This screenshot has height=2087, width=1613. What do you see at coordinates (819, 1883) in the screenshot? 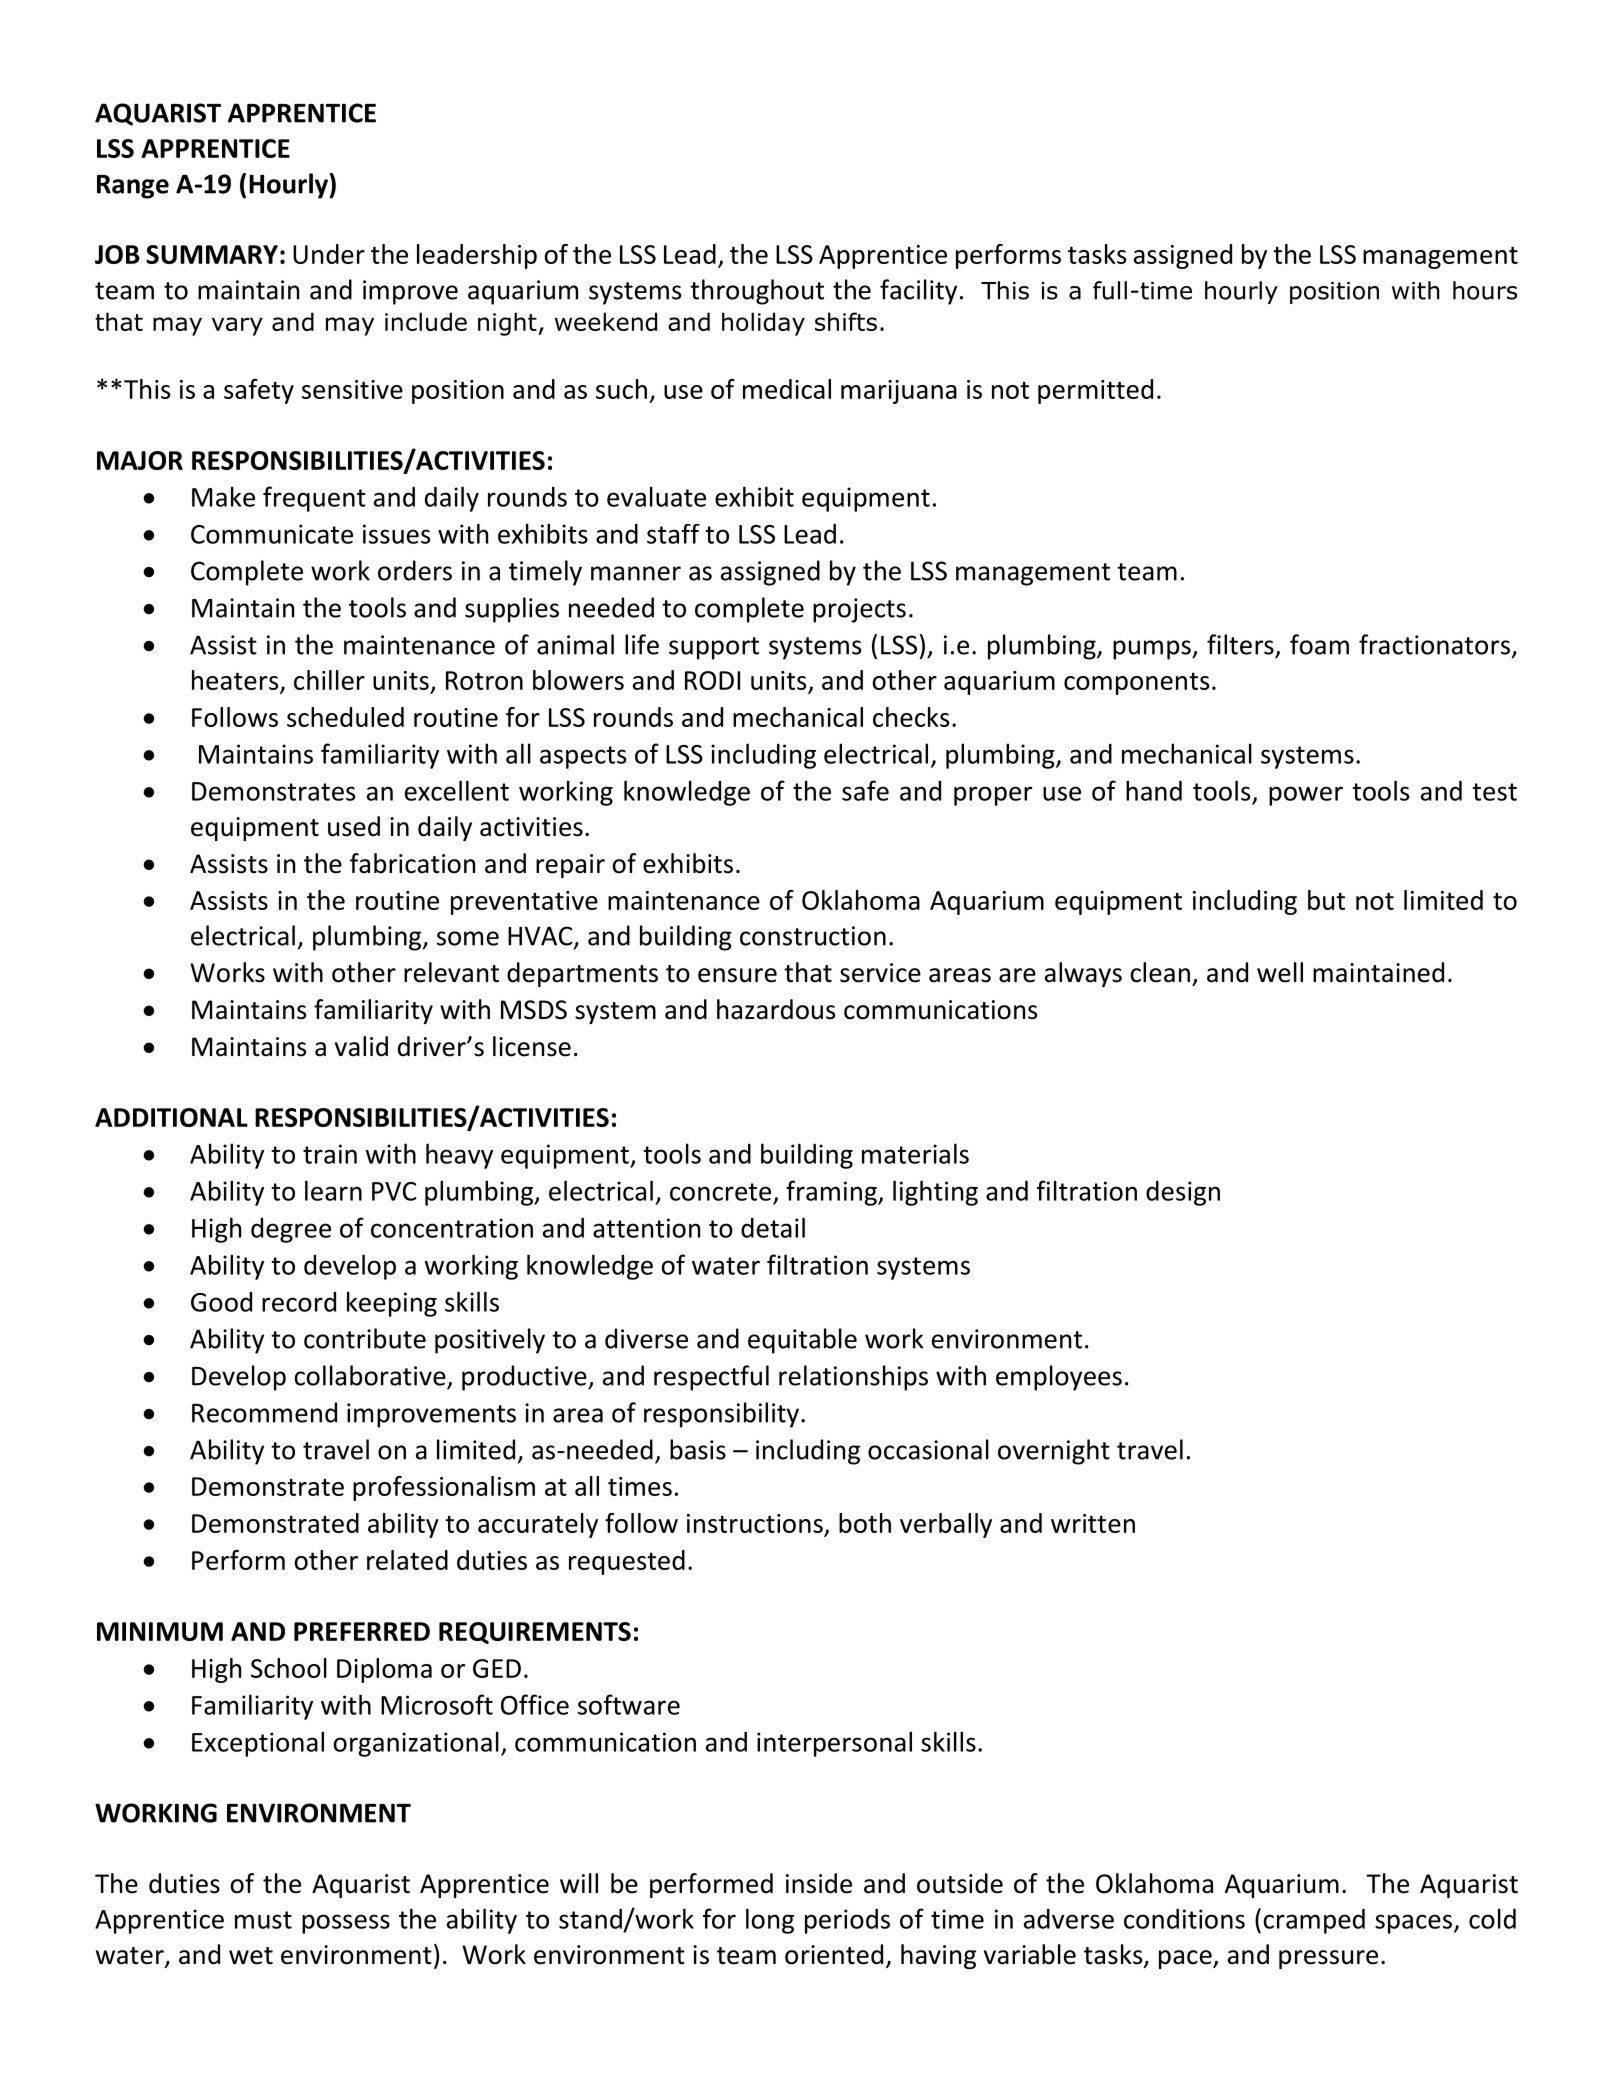
I see `inside` at bounding box center [819, 1883].
